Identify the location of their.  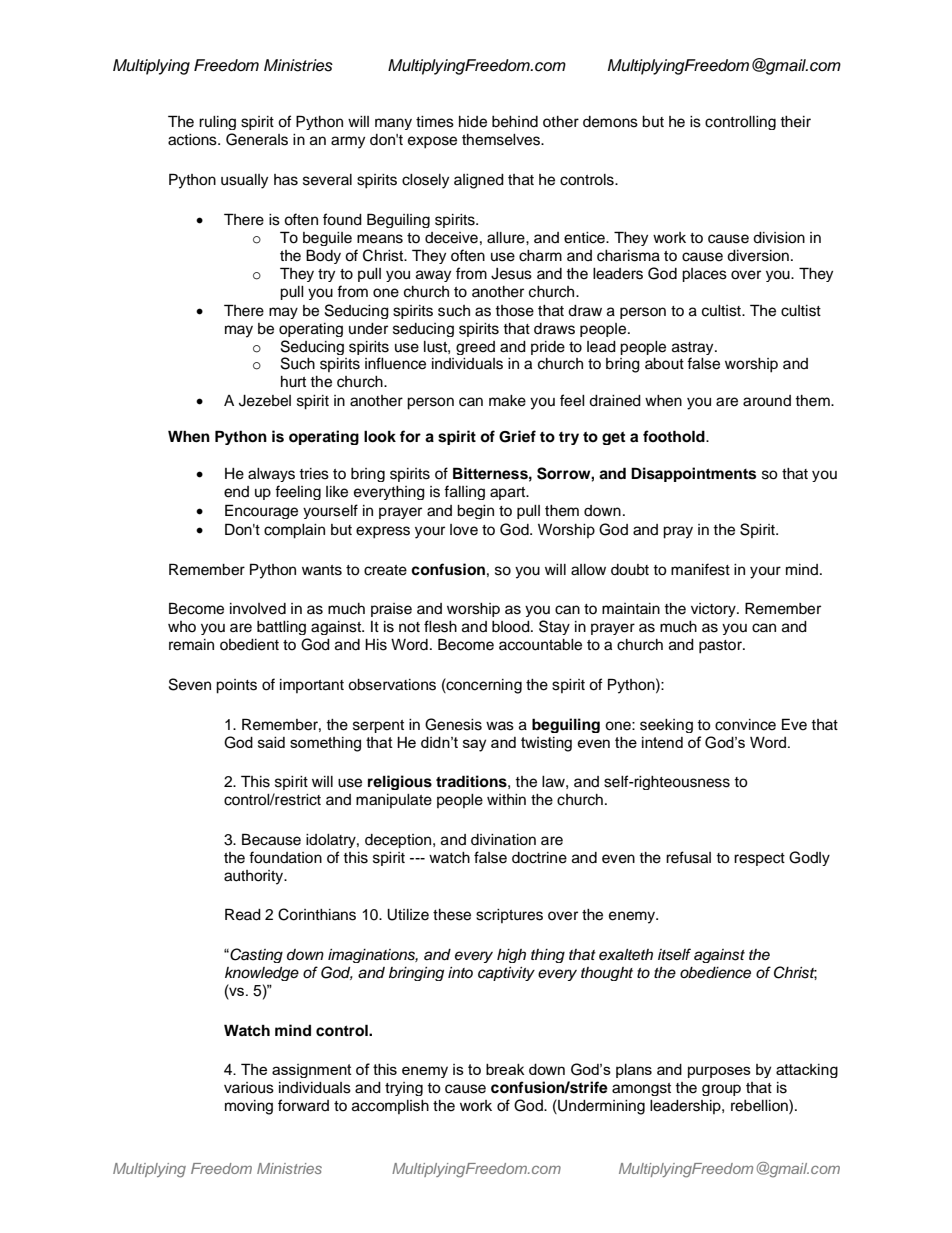
(795, 122).
